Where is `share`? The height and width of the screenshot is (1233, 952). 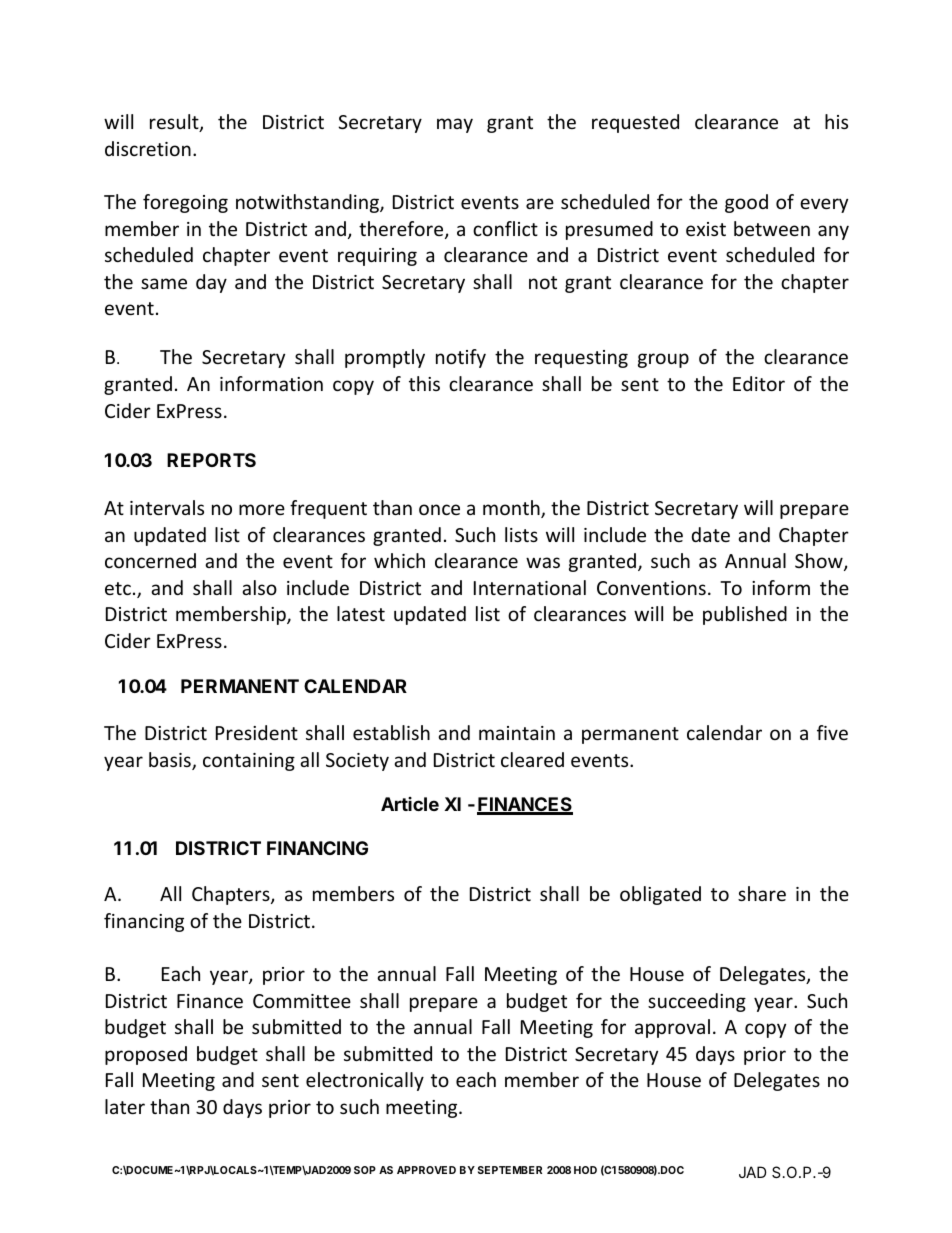 share is located at coordinates (762, 893).
